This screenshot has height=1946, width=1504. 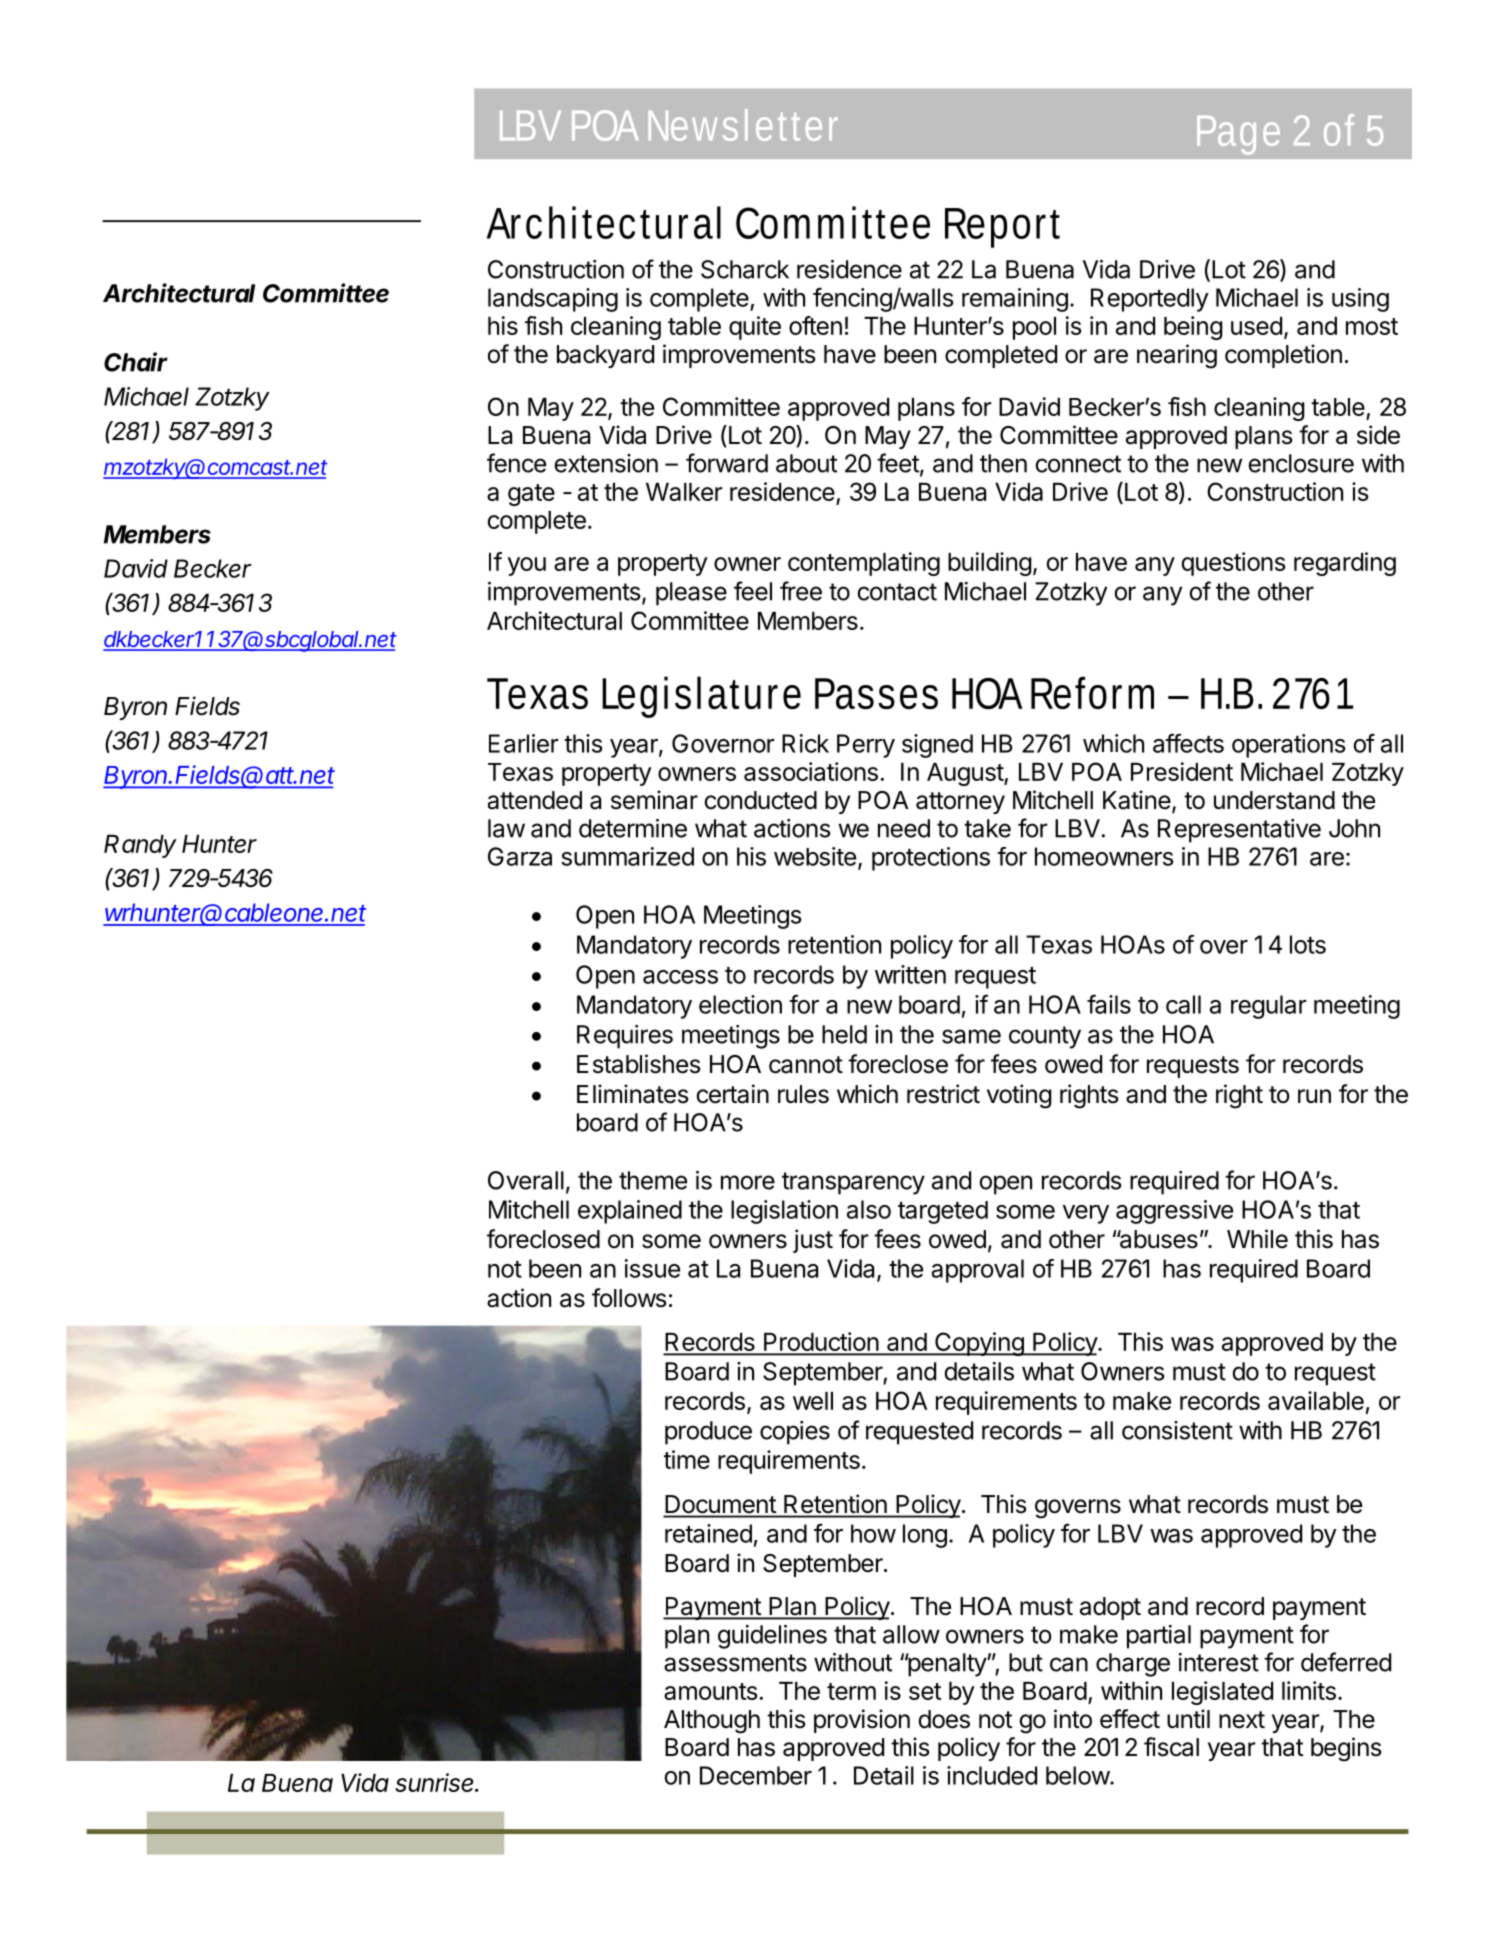 What do you see at coordinates (743, 125) in the screenshot?
I see `Newsletter` at bounding box center [743, 125].
